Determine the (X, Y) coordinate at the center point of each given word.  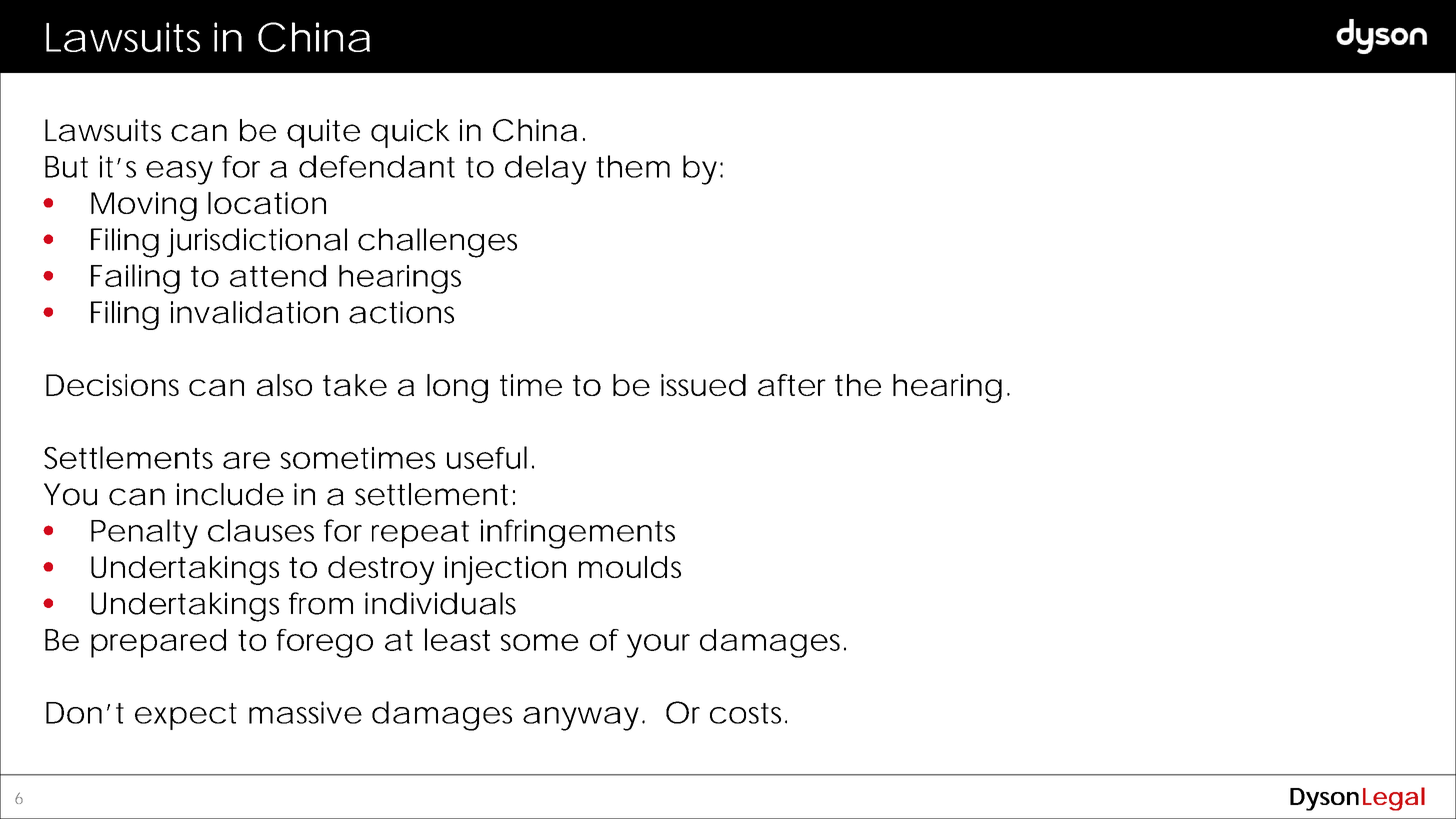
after (792, 385)
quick (410, 133)
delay (546, 170)
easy (179, 173)
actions (401, 312)
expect (186, 716)
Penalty (144, 534)
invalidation (254, 312)
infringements (578, 534)
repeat (420, 534)
